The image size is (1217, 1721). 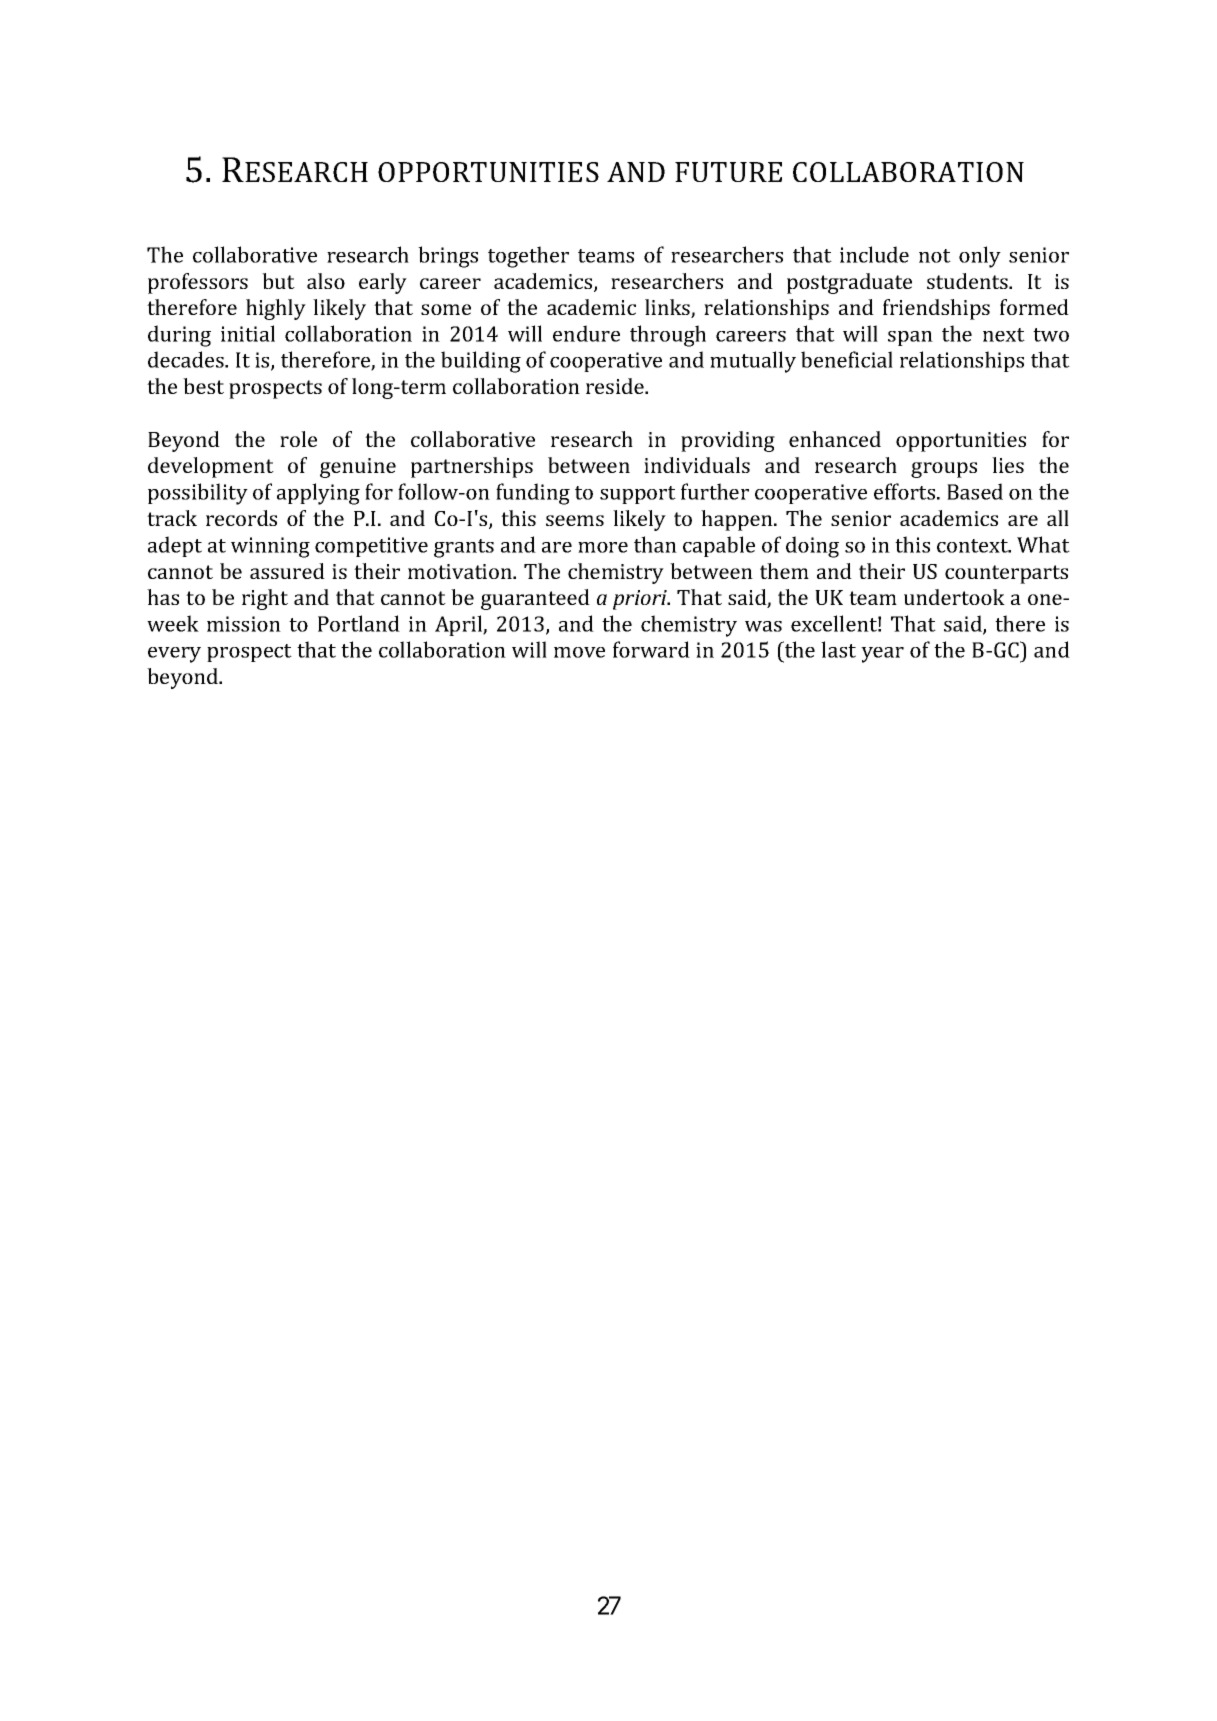 What do you see at coordinates (835, 439) in the page?
I see `enhanced` at bounding box center [835, 439].
